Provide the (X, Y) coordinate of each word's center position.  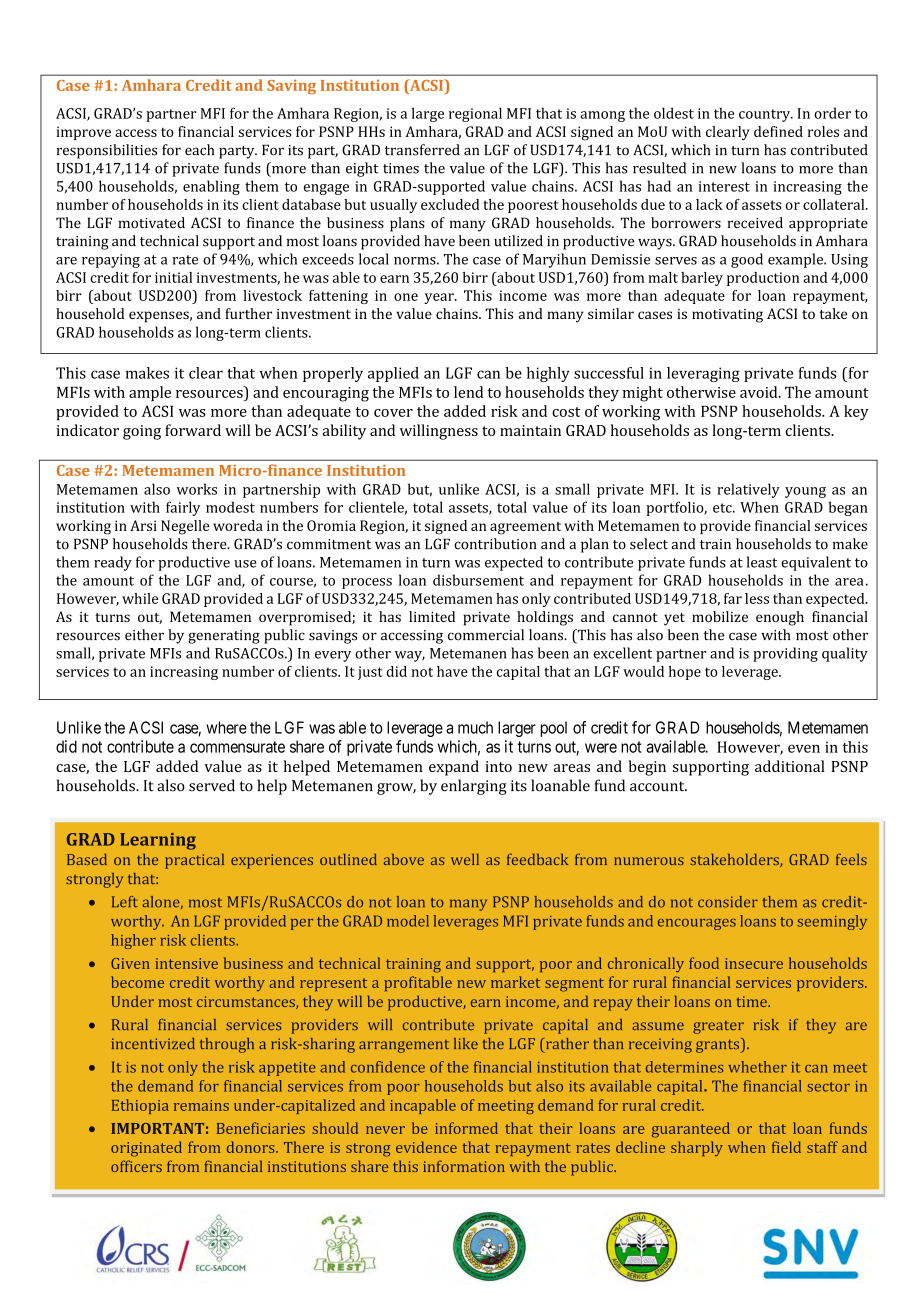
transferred (422, 150)
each (199, 150)
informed (466, 1128)
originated (146, 1149)
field (786, 1147)
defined (778, 131)
